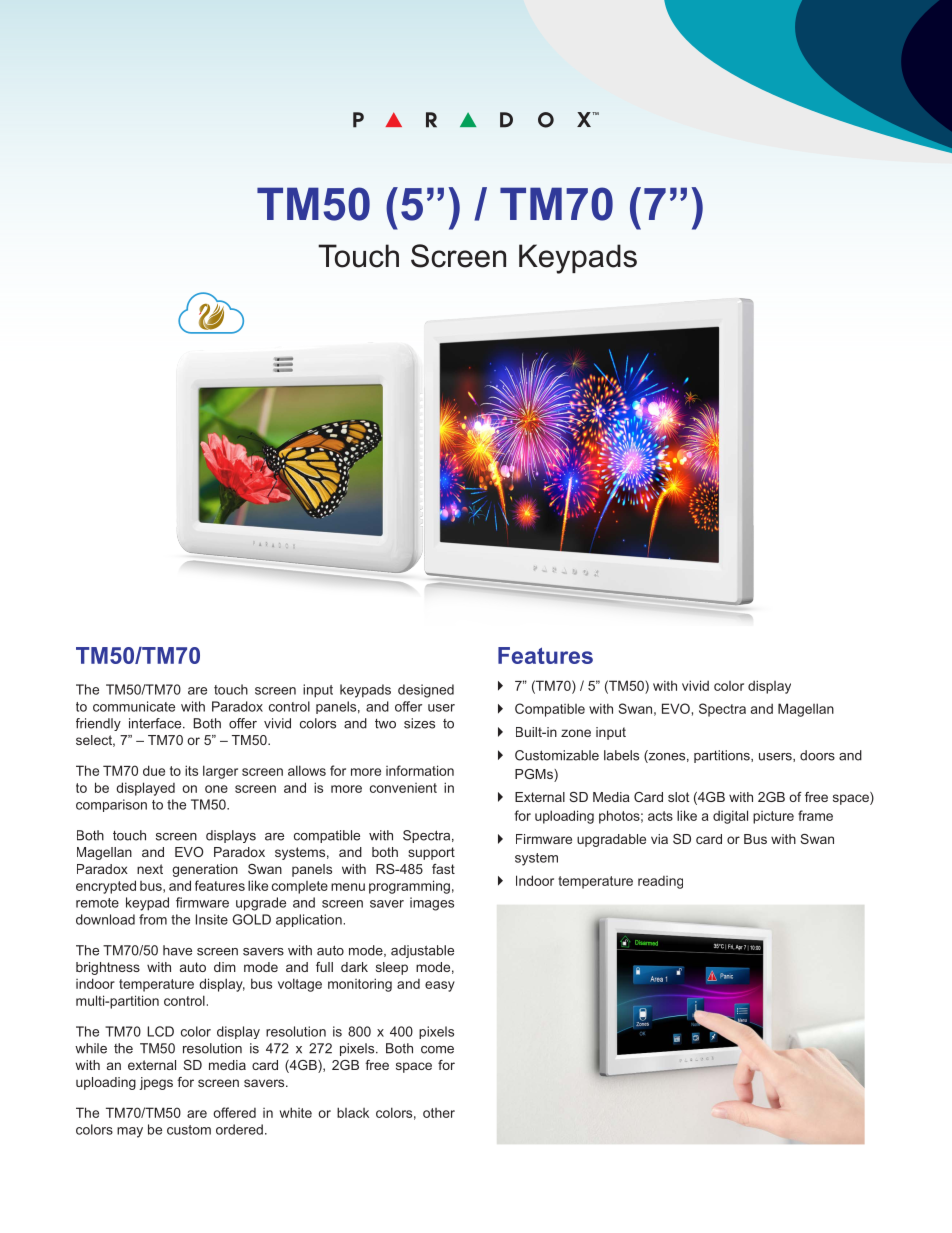 Image resolution: width=952 pixels, height=1233 pixels. Describe the element at coordinates (432, 904) in the screenshot. I see `images` at that location.
